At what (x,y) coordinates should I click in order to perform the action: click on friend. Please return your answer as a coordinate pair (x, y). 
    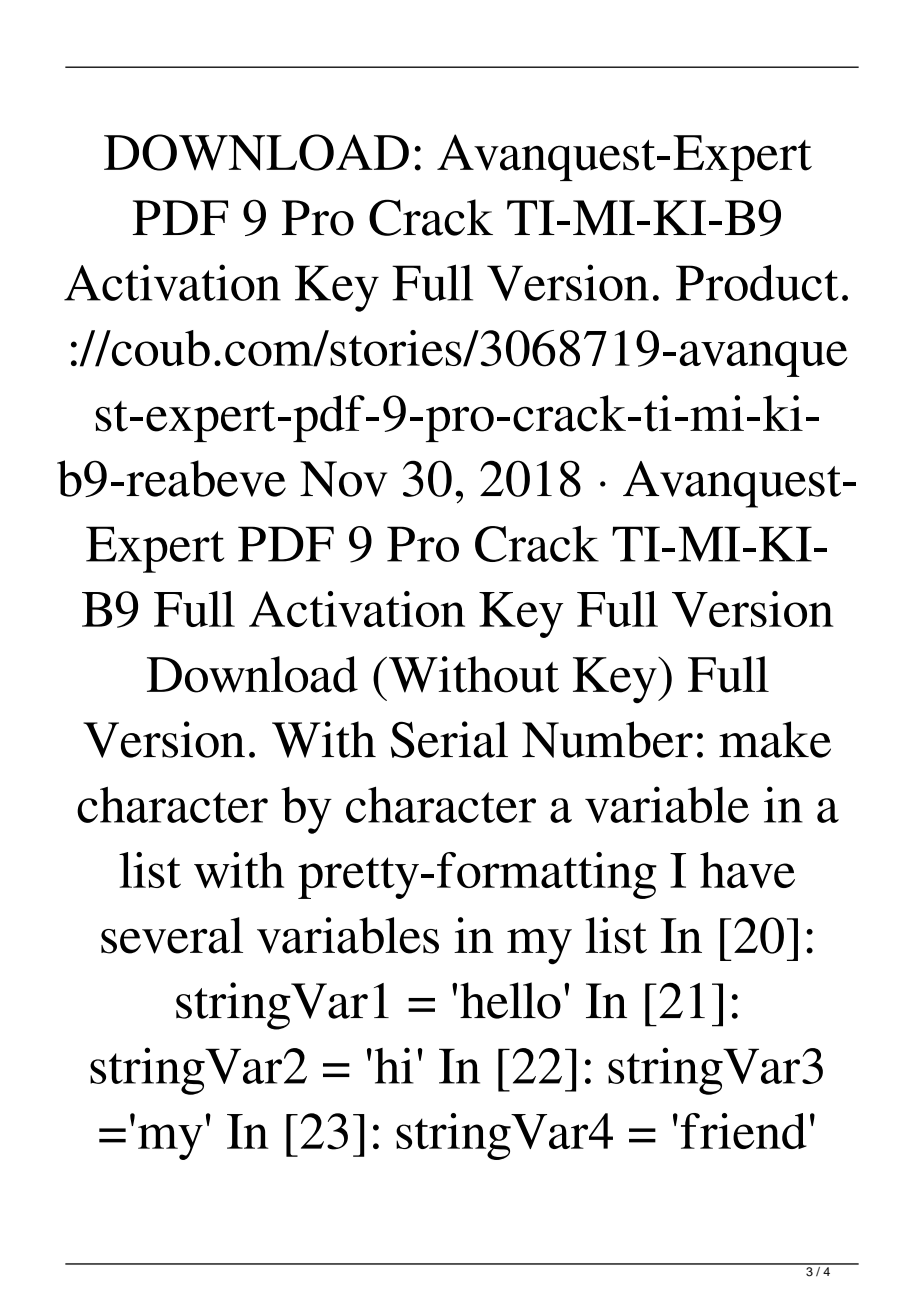
    Looking at the image, I should click on (744, 1131).
